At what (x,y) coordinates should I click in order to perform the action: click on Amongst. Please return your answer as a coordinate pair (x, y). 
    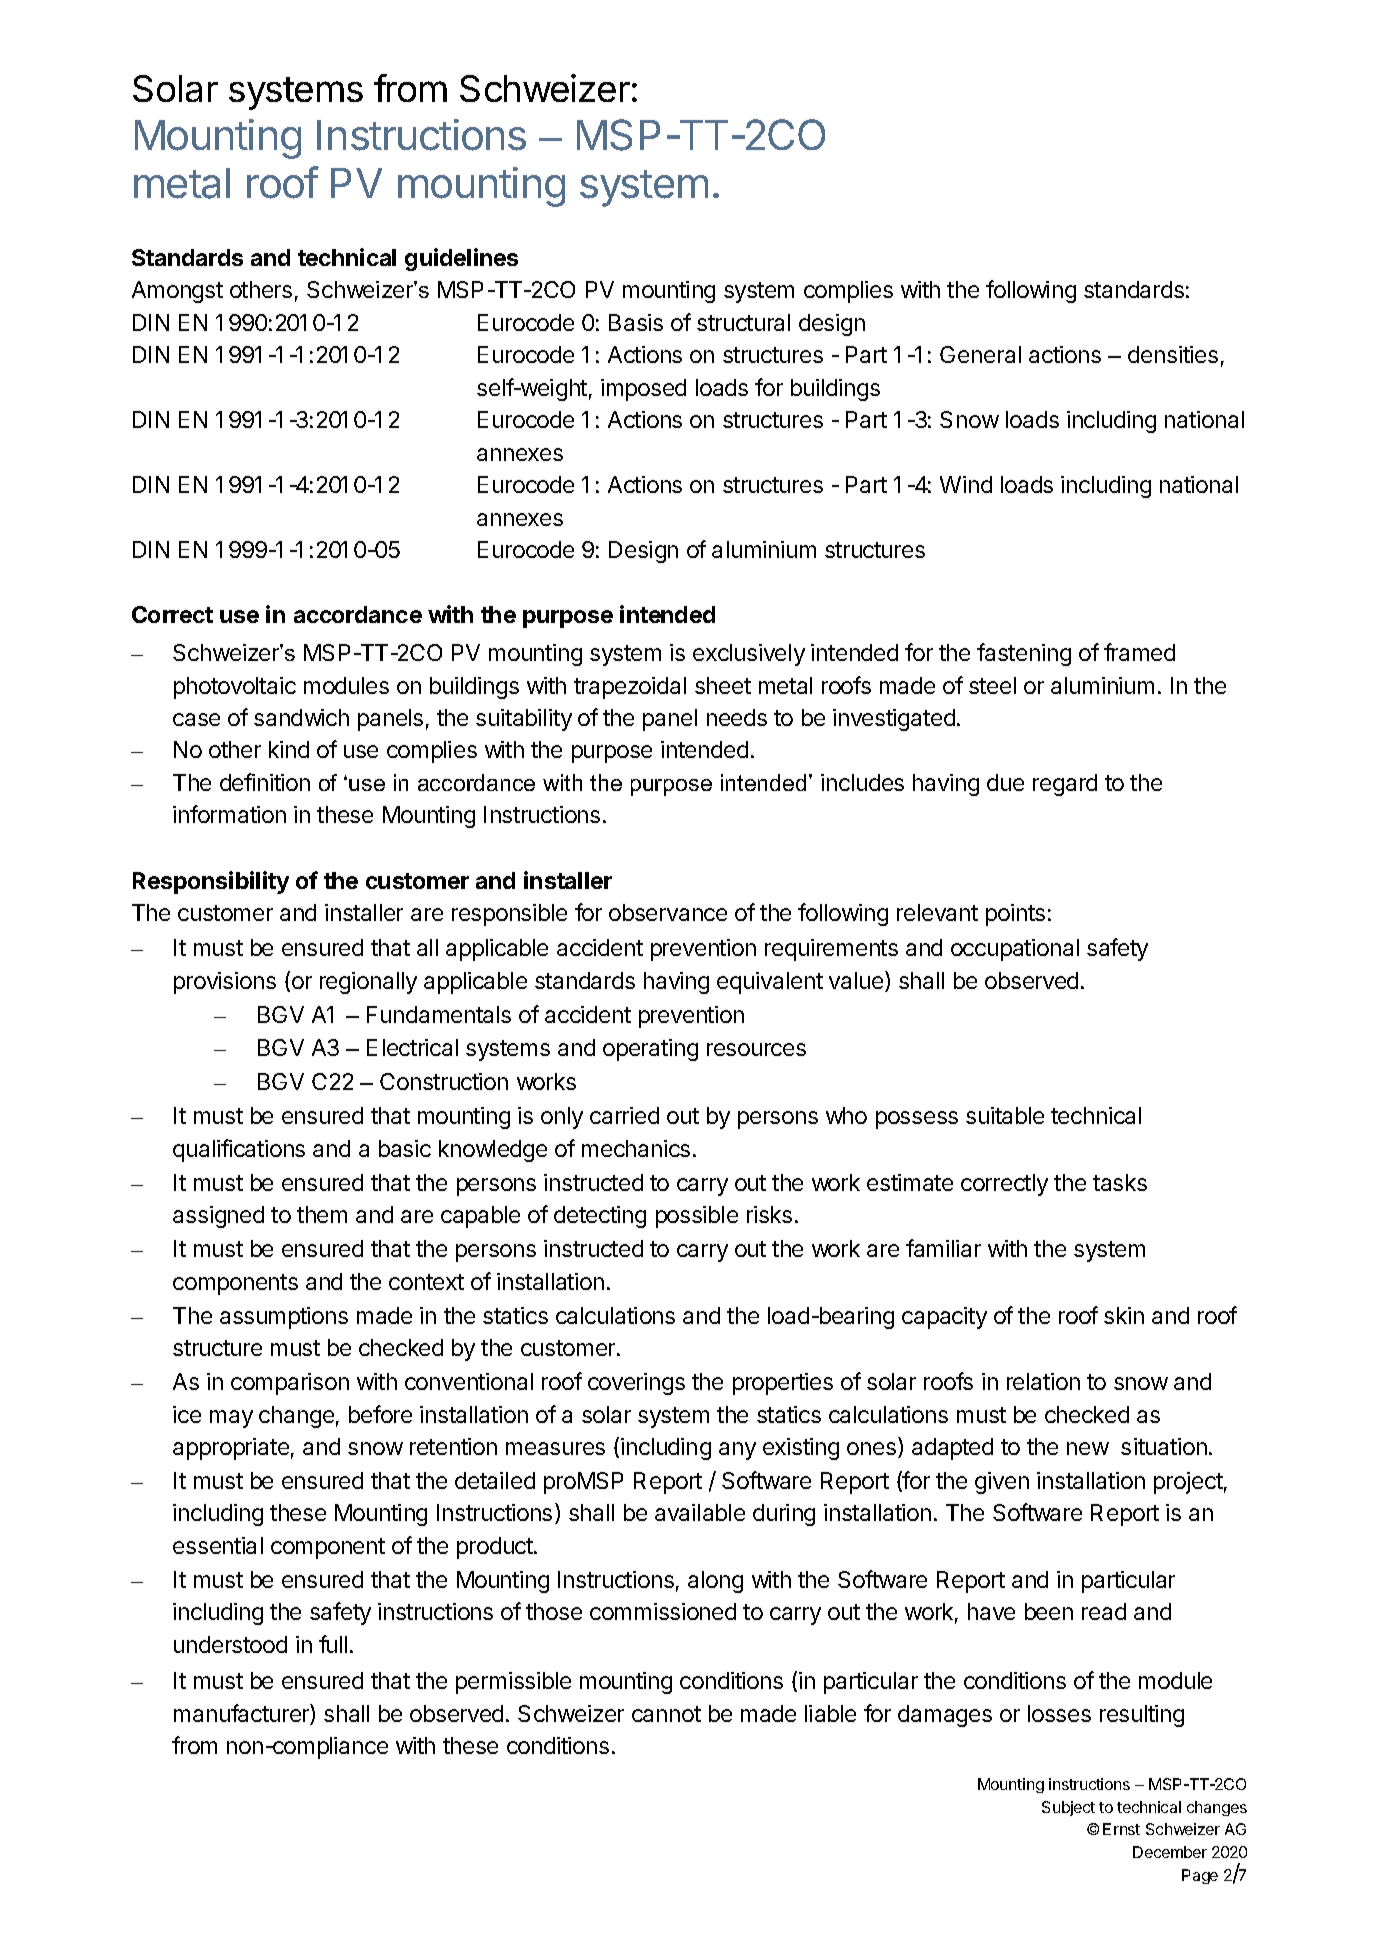
    Looking at the image, I should click on (177, 292).
